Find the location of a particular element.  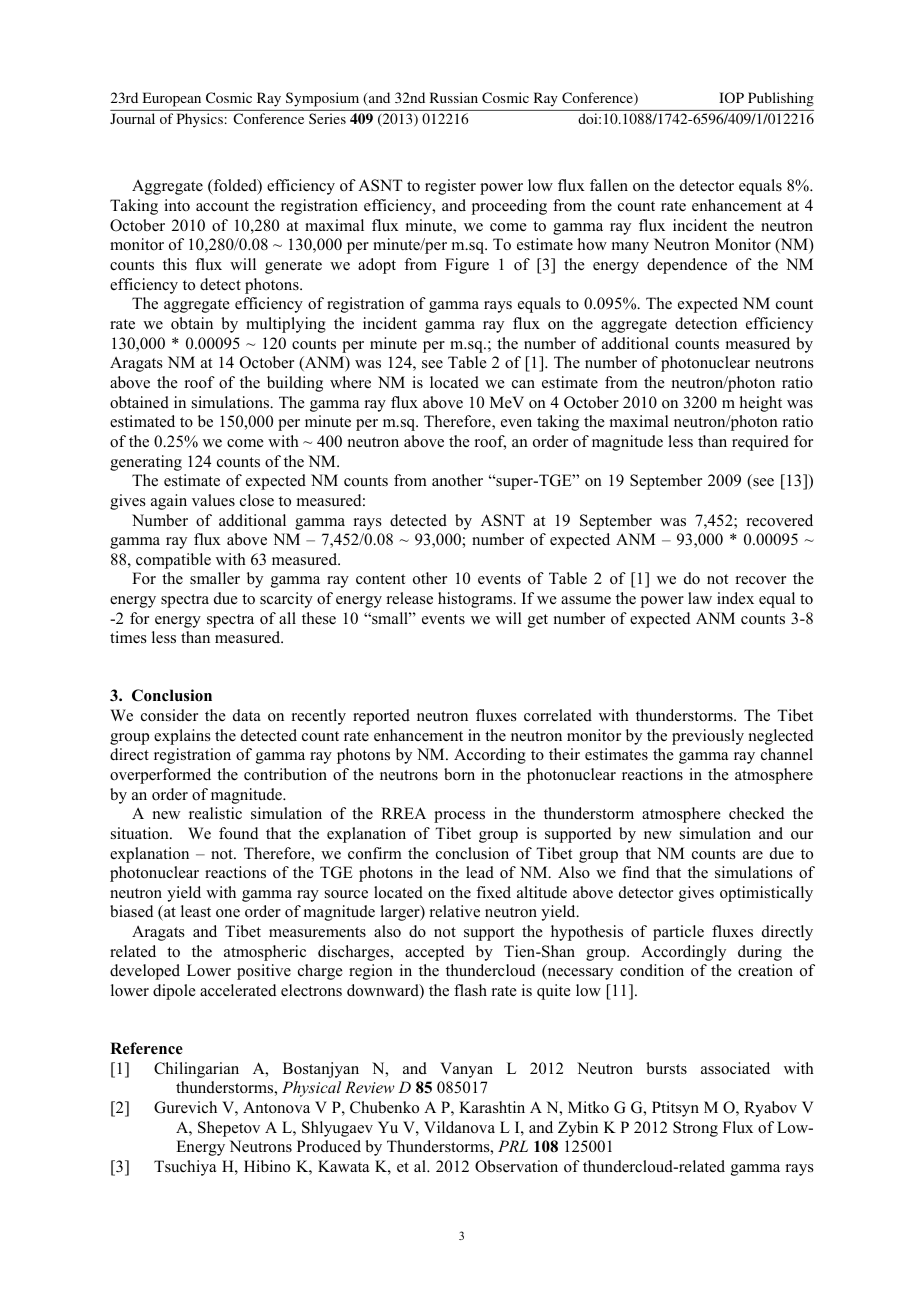

histograms is located at coordinates (476, 600).
